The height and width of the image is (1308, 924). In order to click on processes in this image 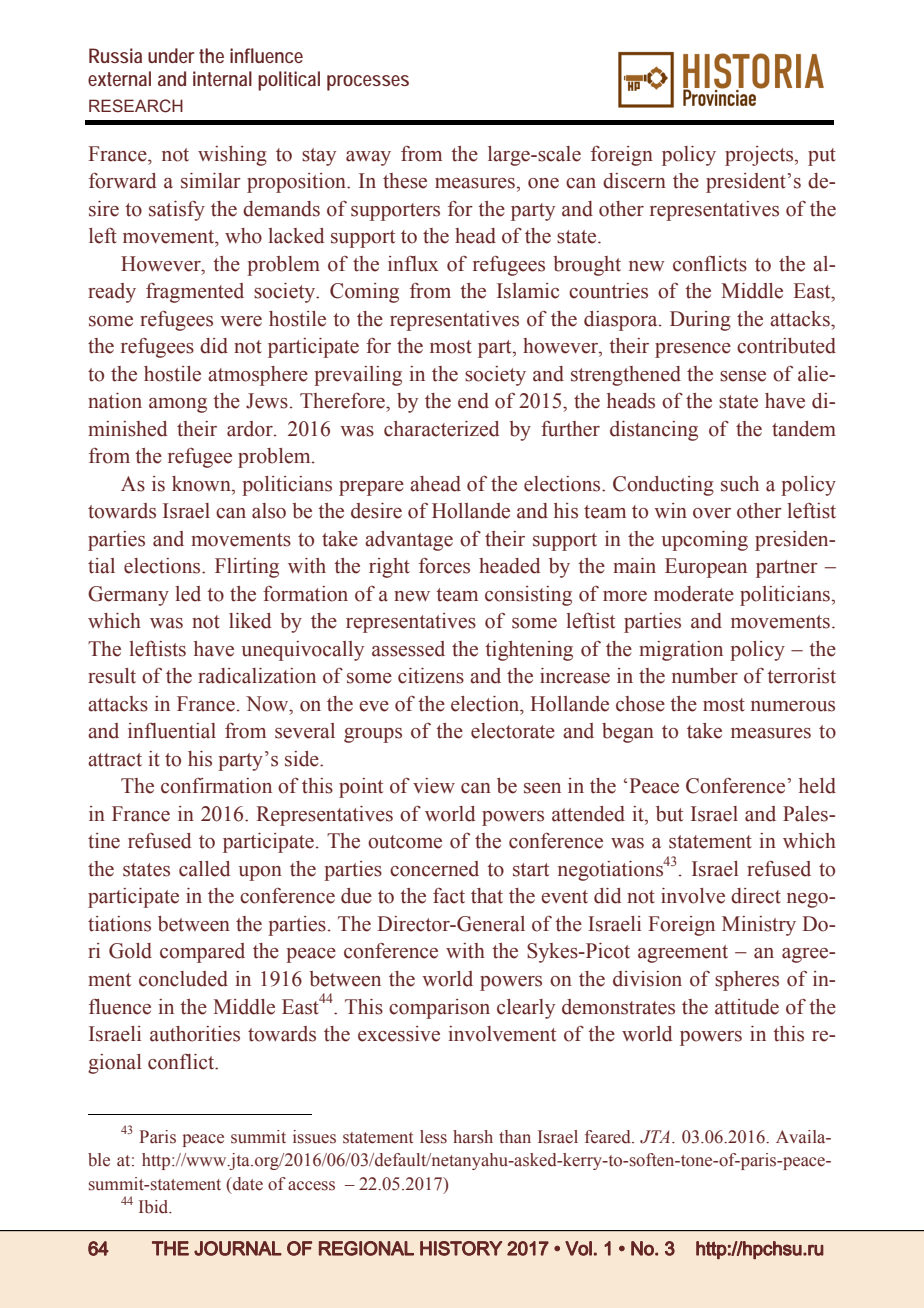, I will do `click(368, 83)`.
